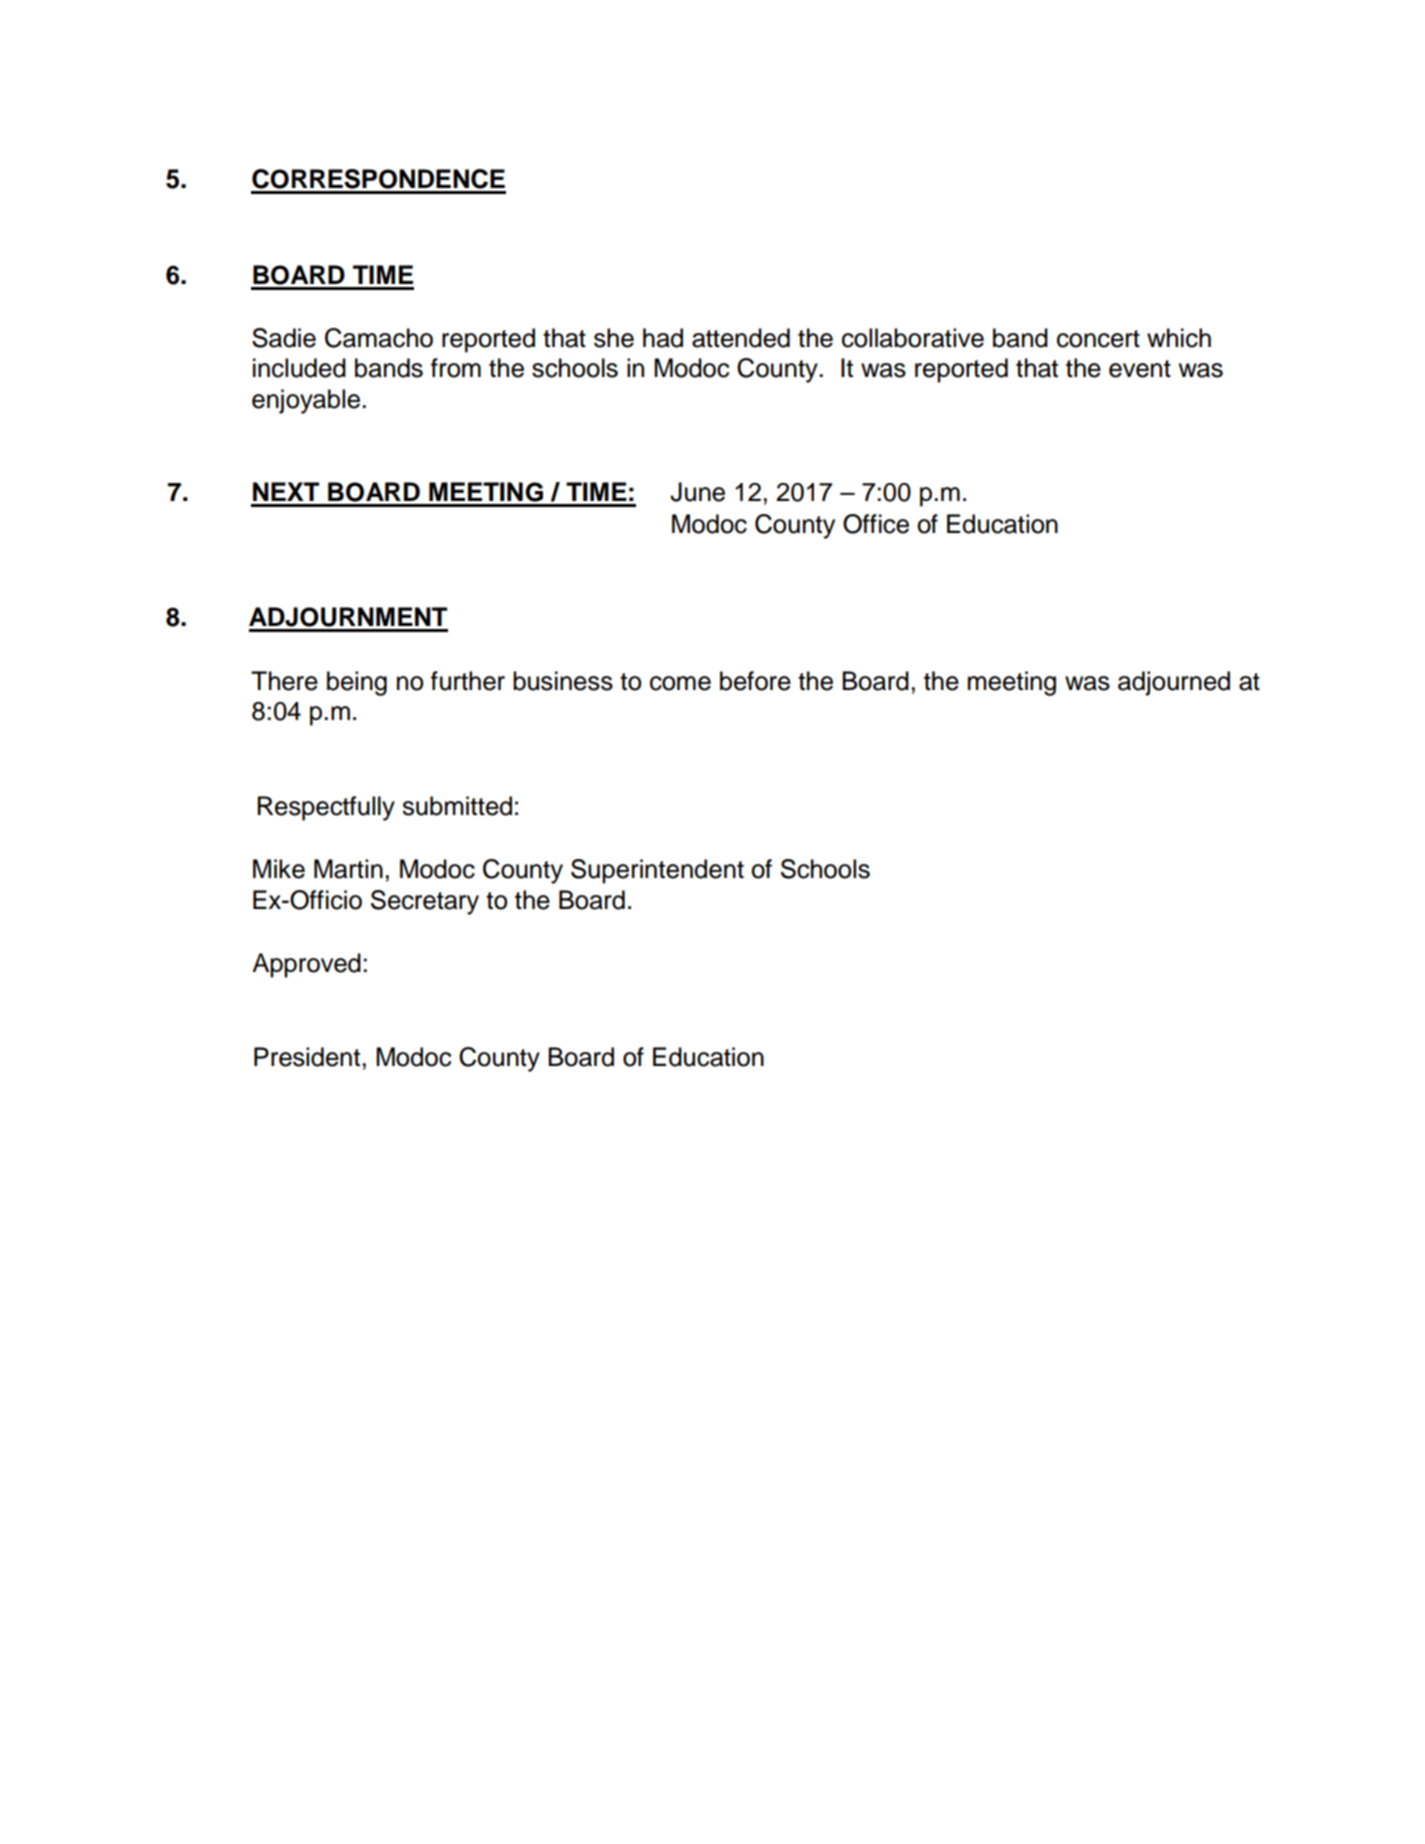 Image resolution: width=1425 pixels, height=1844 pixels. Describe the element at coordinates (457, 806) in the screenshot. I see `submitted` at that location.
